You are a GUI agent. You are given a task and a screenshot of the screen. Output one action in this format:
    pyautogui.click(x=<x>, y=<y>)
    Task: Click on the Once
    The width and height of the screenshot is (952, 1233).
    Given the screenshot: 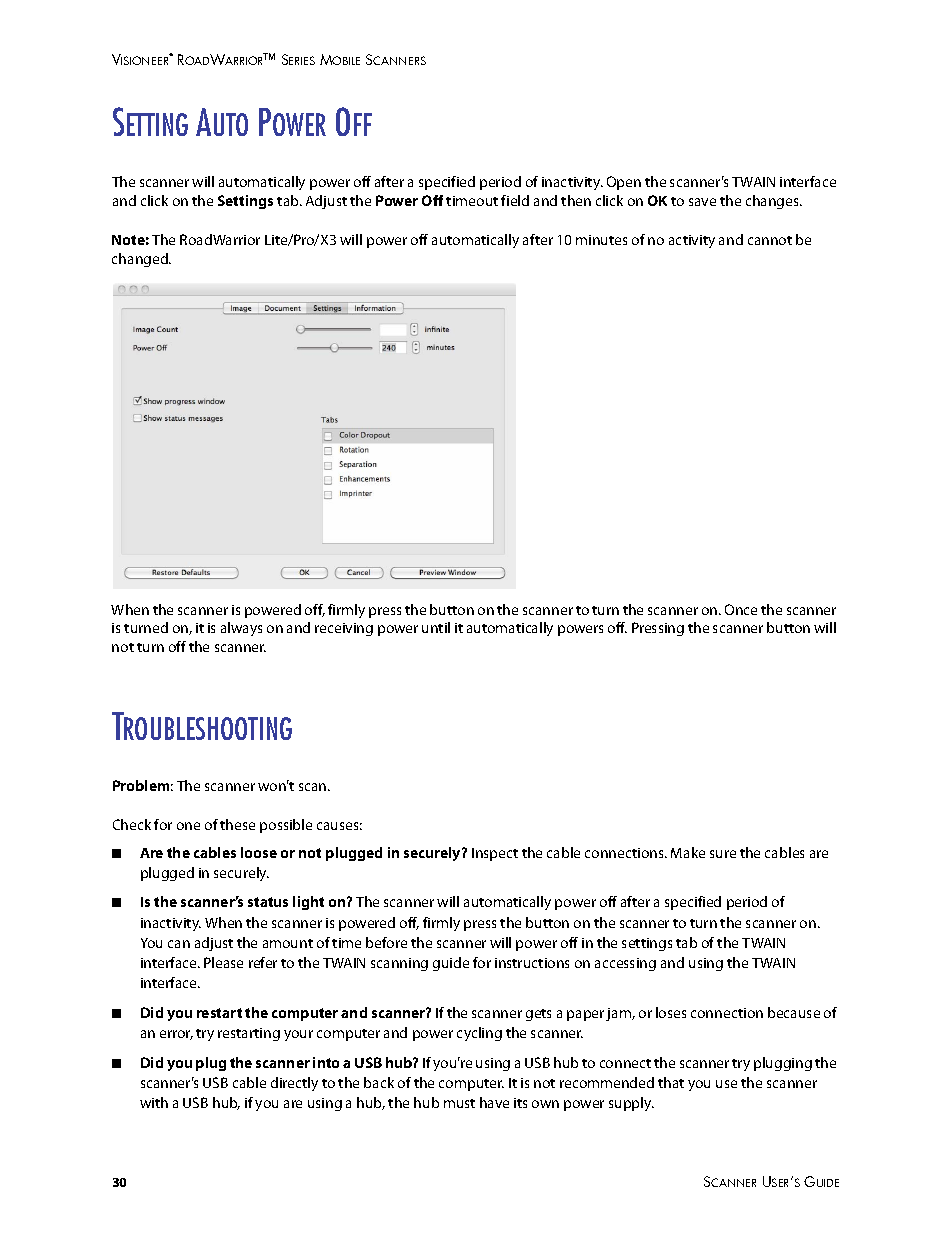 What is the action you would take?
    pyautogui.click(x=741, y=609)
